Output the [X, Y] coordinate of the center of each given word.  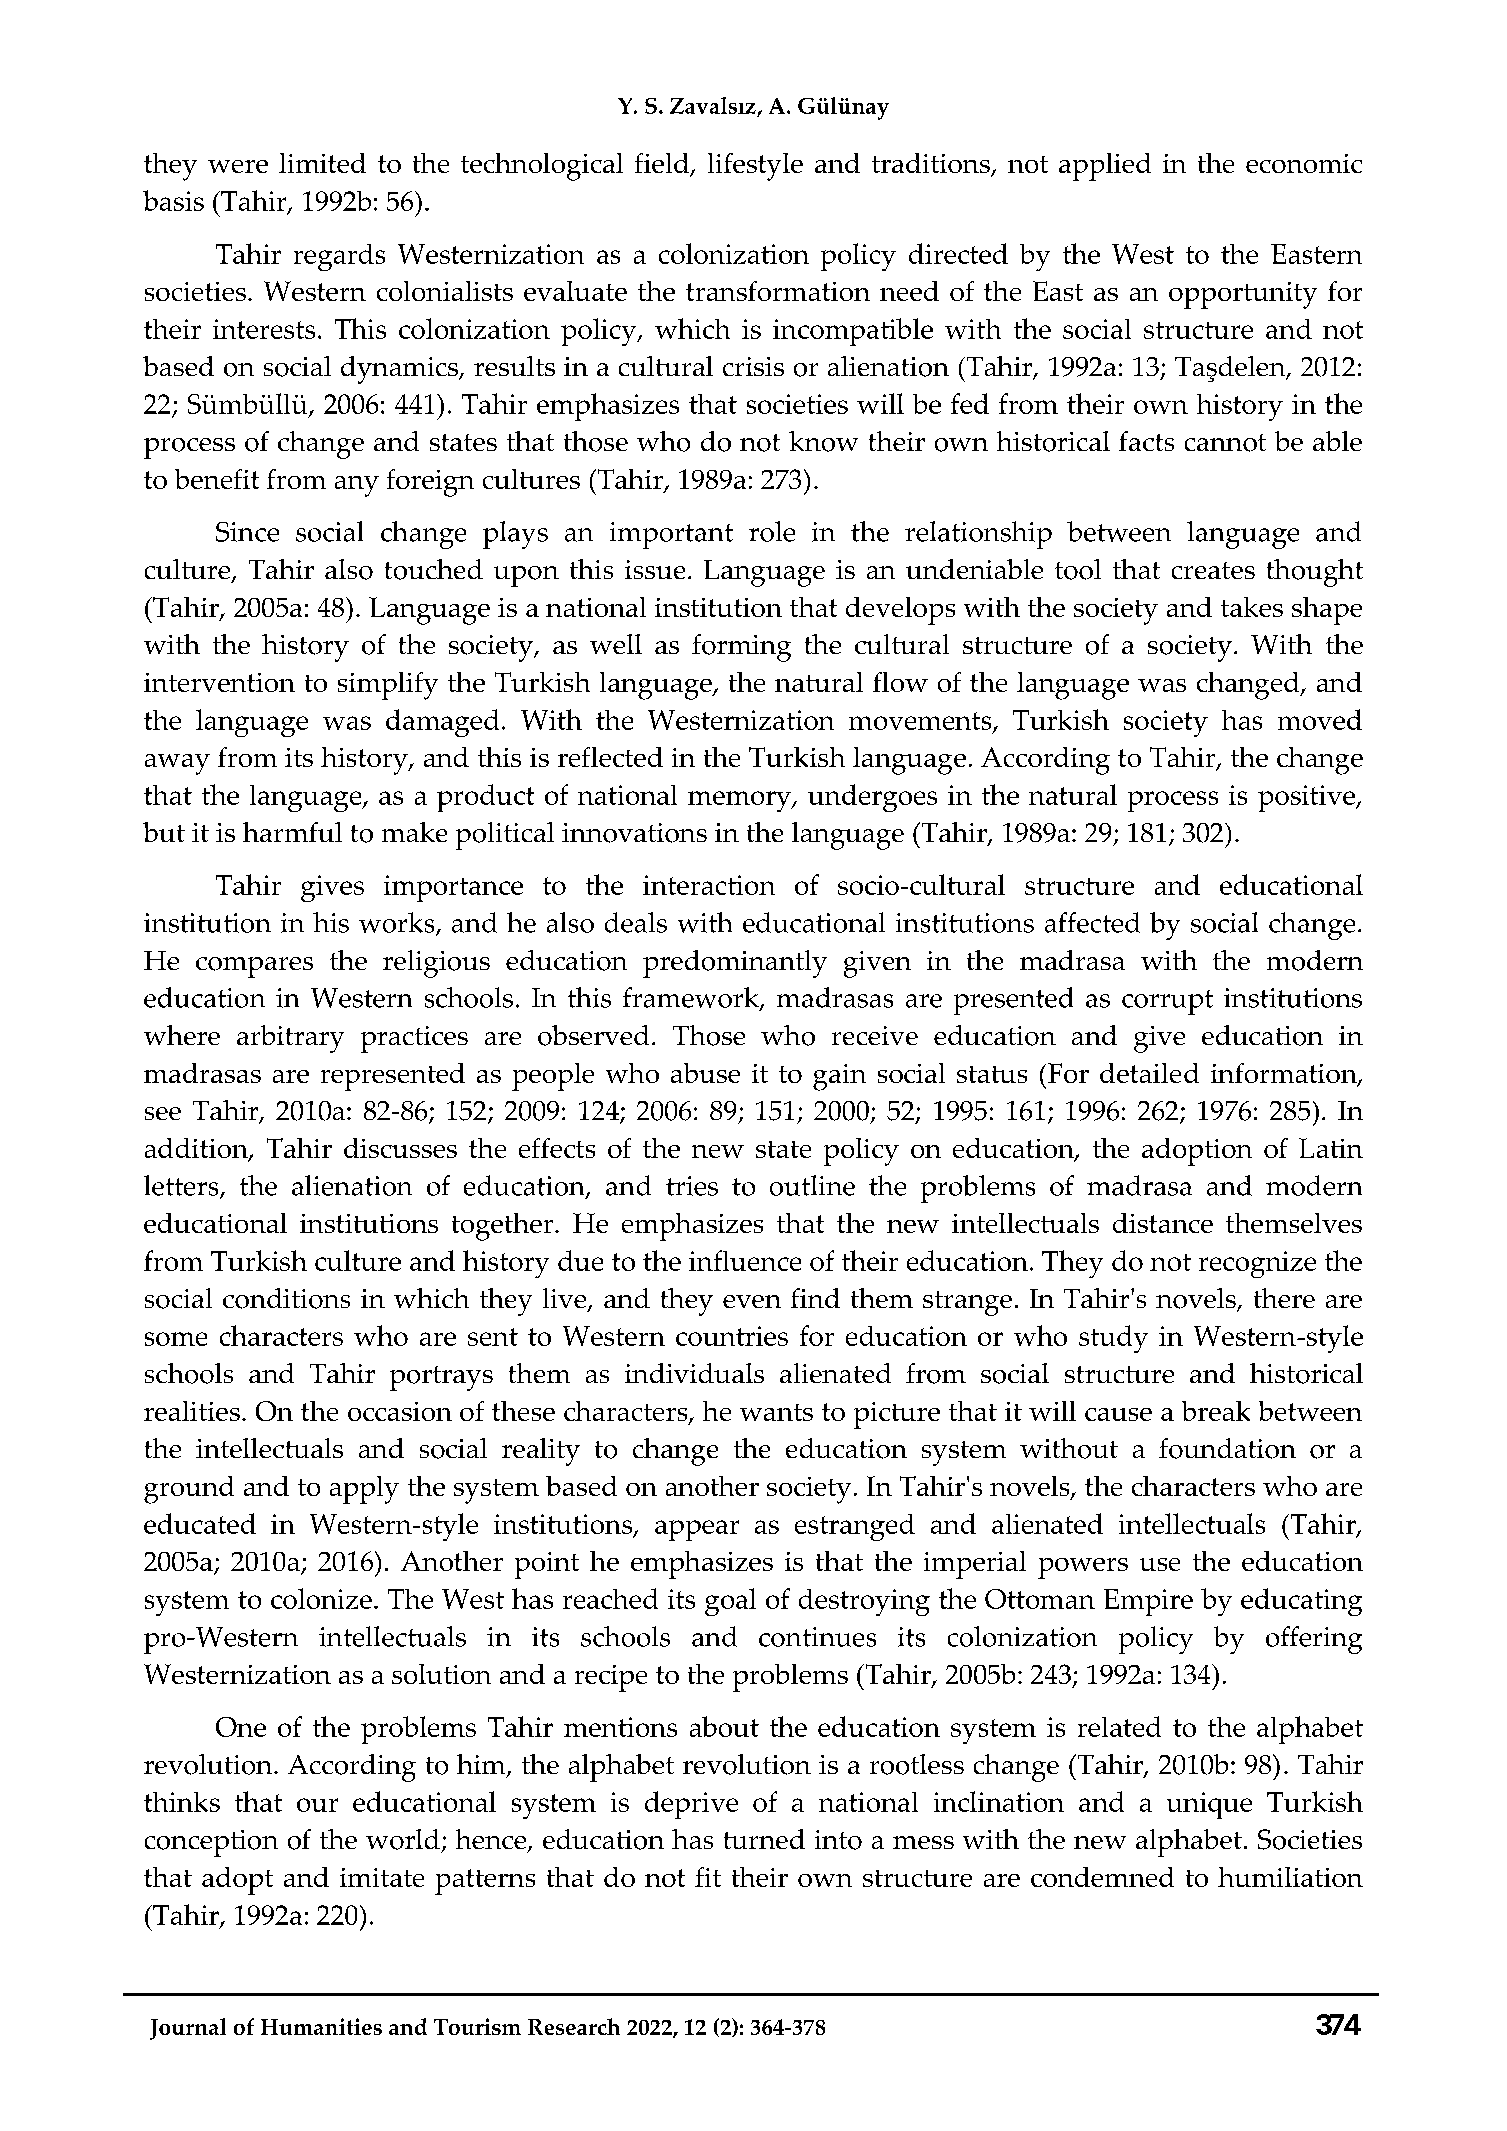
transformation [778, 291]
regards [339, 257]
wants [776, 1412]
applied [1105, 167]
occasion [400, 1411]
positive [1307, 798]
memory [740, 801]
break [1216, 1411]
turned [764, 1839]
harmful [292, 832]
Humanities [321, 2026]
